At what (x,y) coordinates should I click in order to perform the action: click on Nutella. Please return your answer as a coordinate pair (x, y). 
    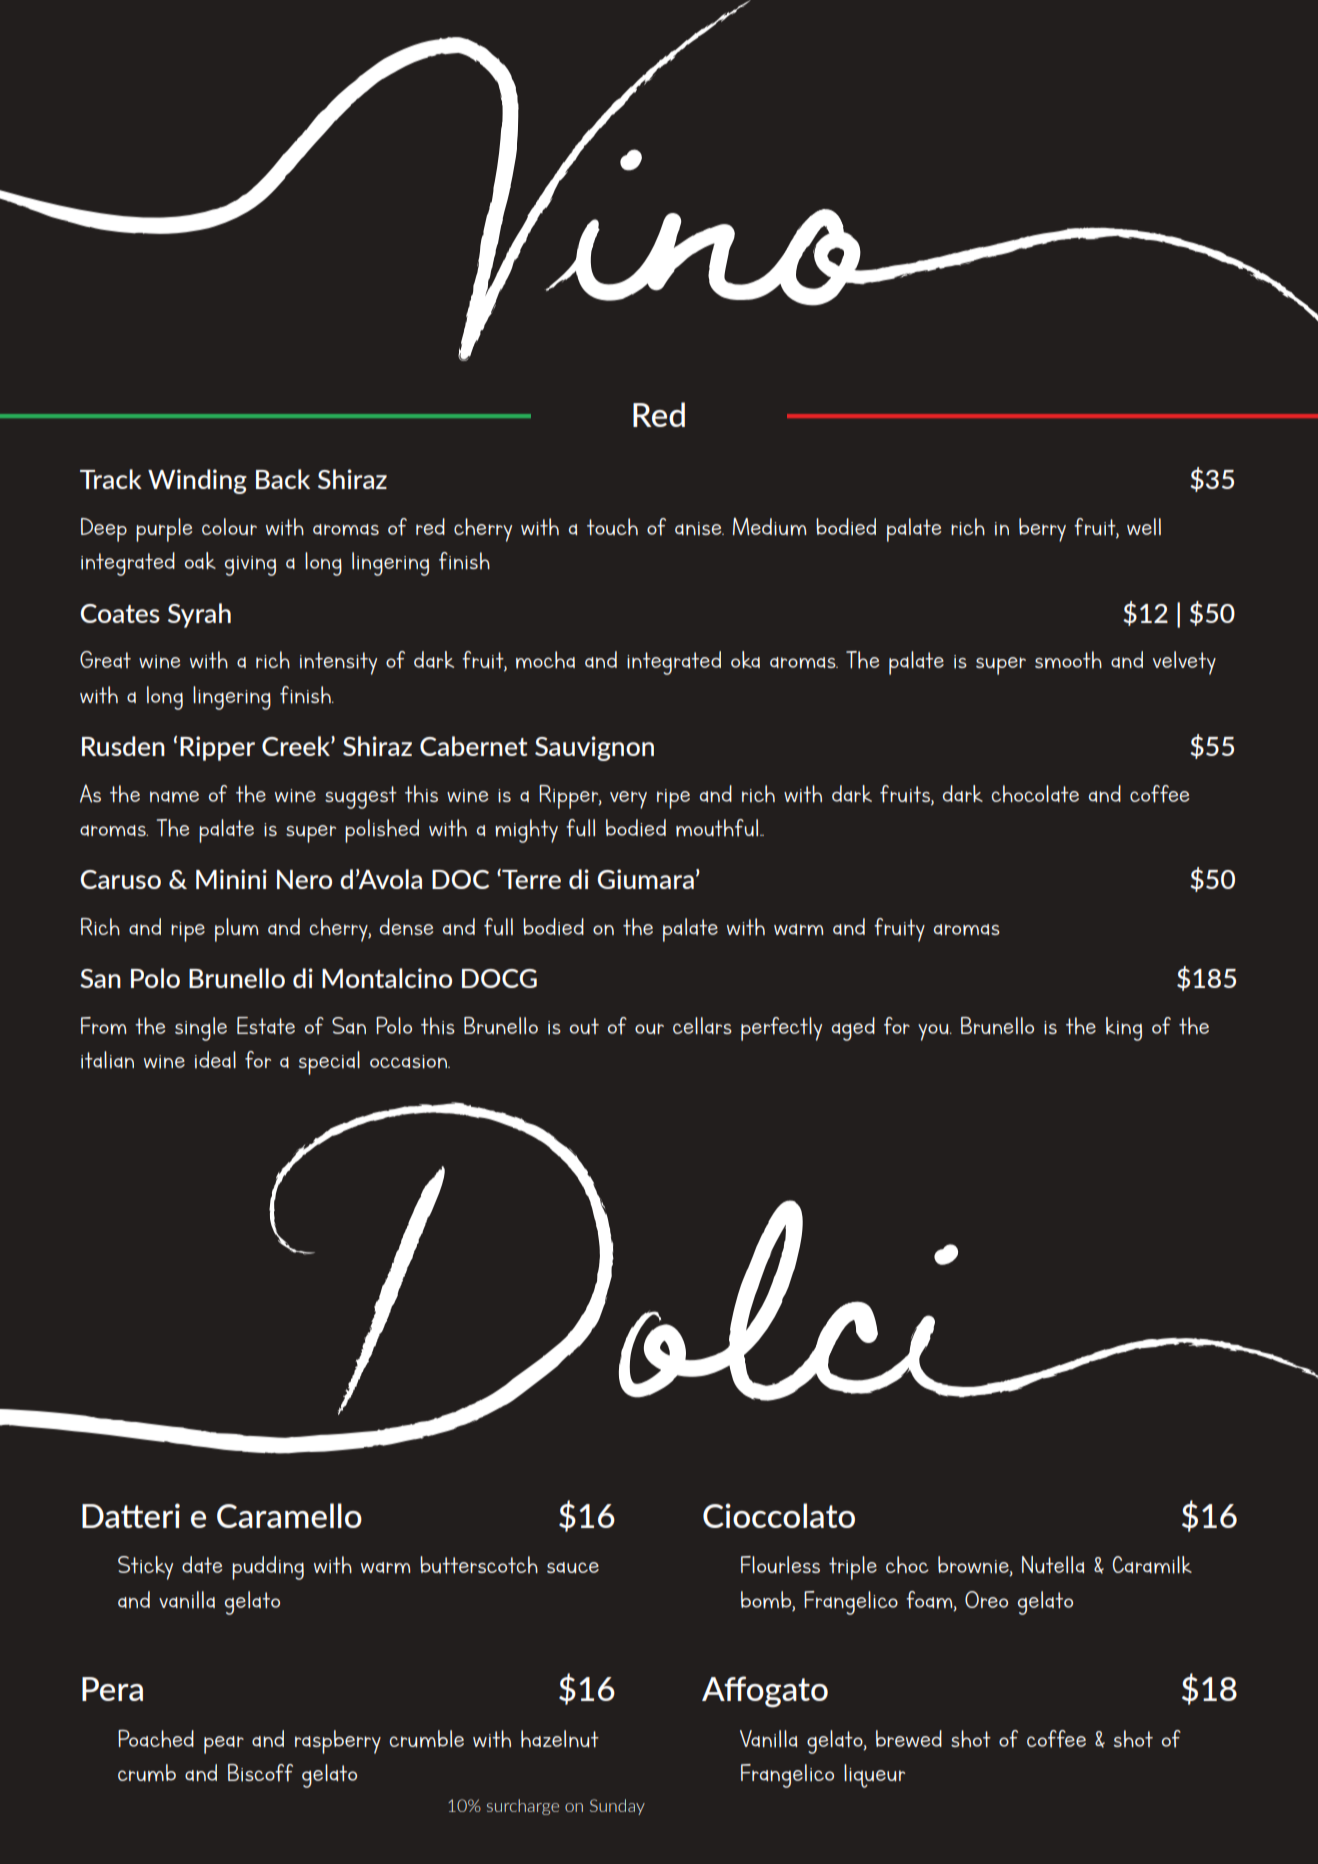
    Looking at the image, I should click on (1053, 1565).
